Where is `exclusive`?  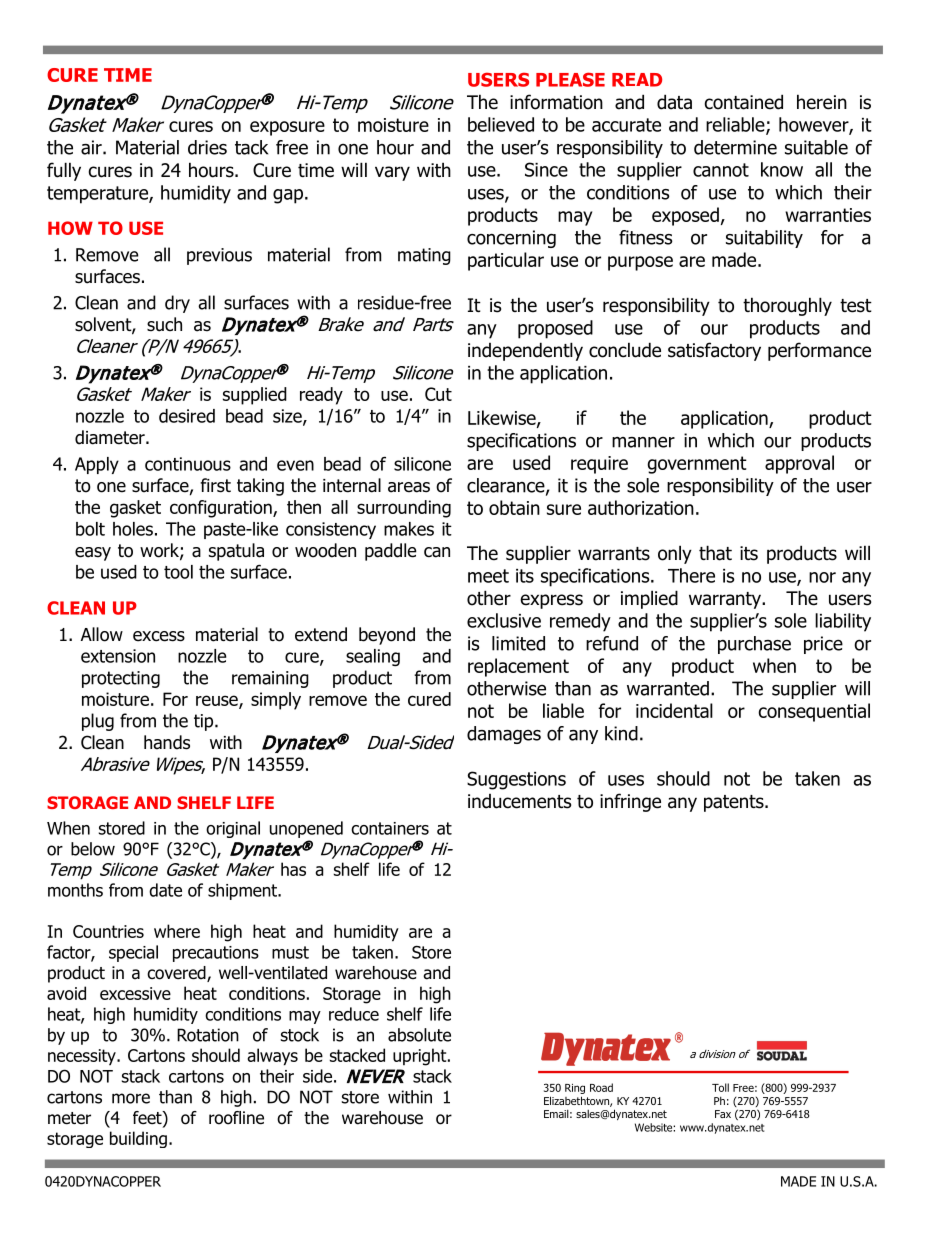 exclusive is located at coordinates (504, 620).
